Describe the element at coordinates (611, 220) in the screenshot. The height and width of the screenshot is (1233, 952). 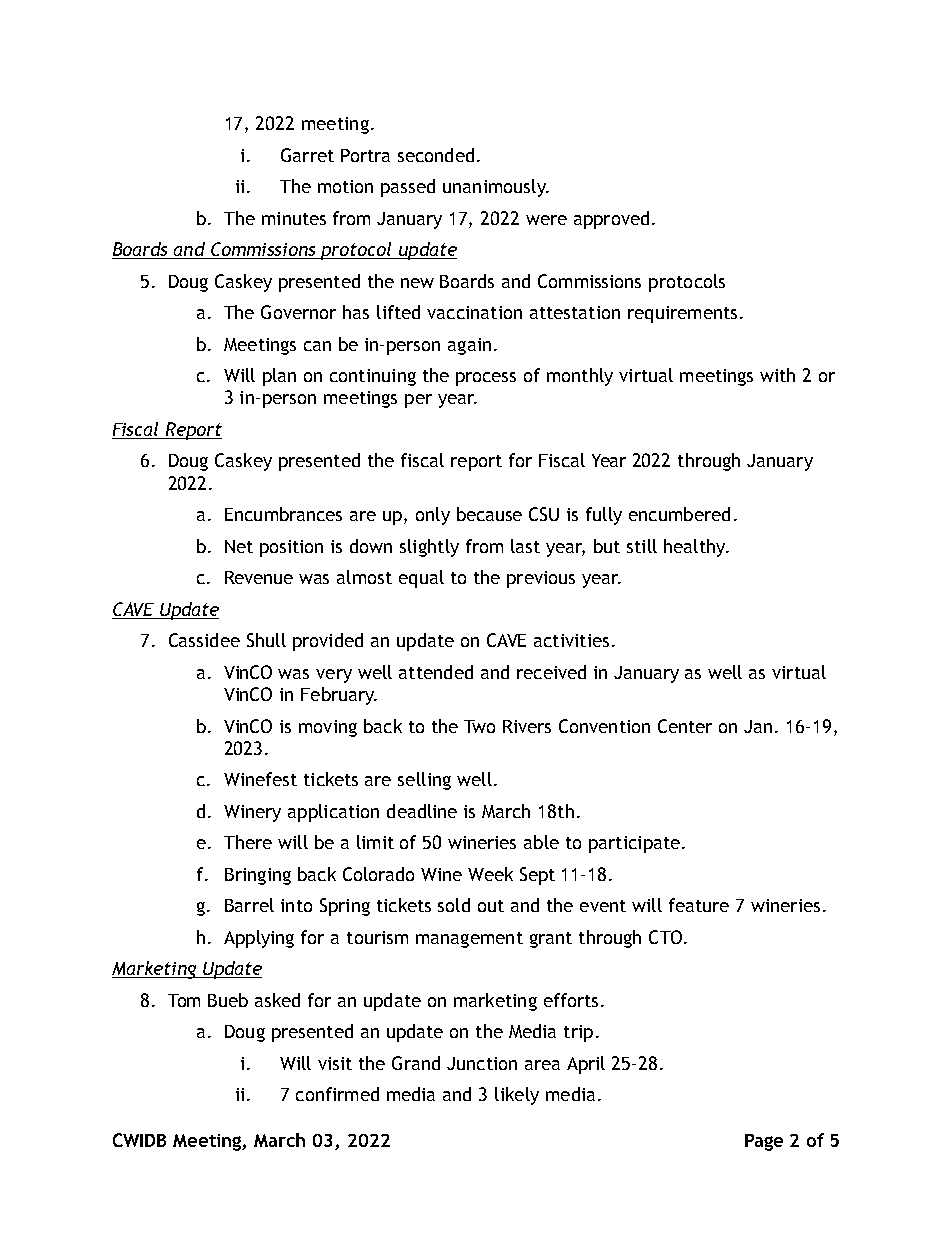
I see `approved` at that location.
